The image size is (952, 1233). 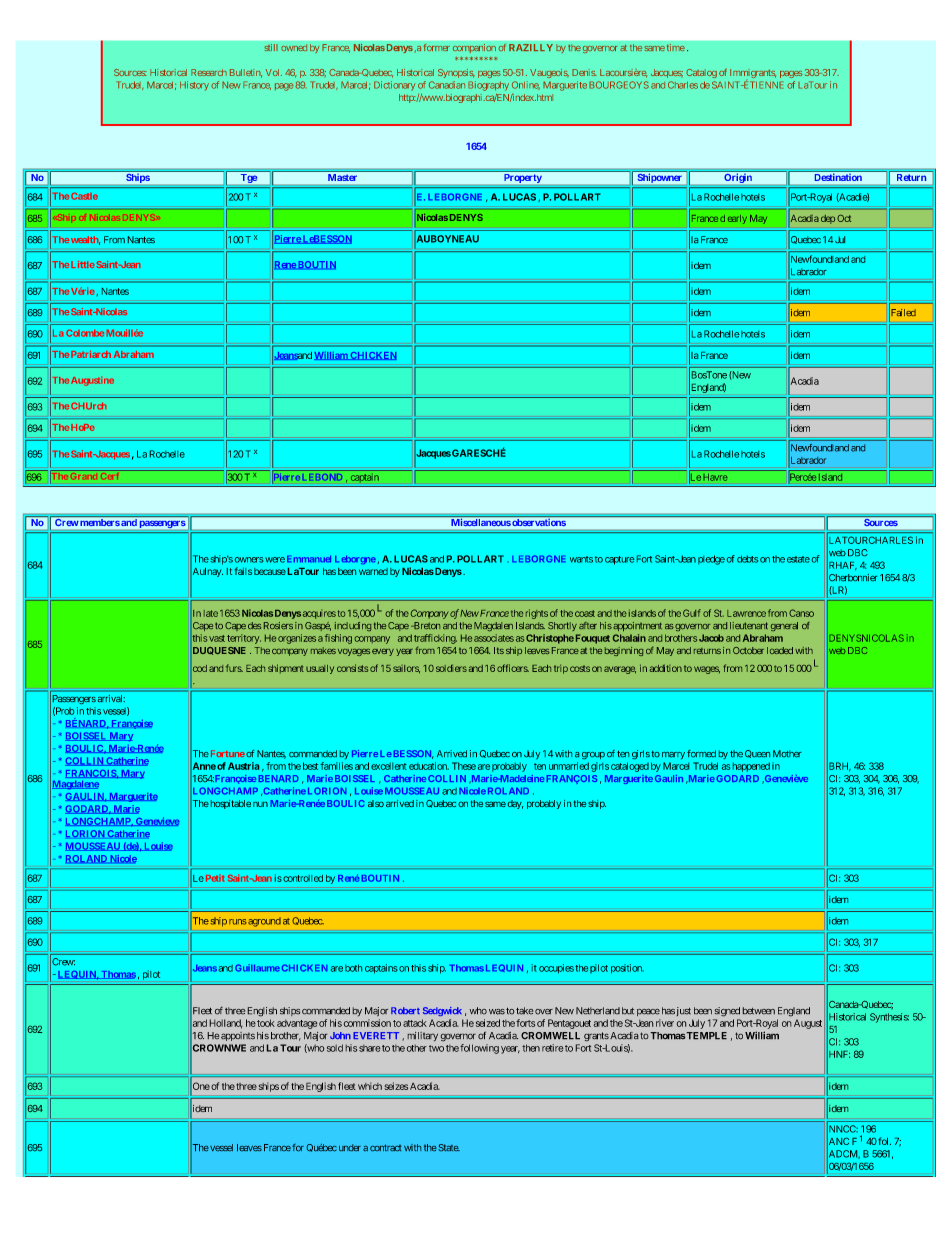 What do you see at coordinates (676, 47) in the screenshot?
I see `time` at bounding box center [676, 47].
